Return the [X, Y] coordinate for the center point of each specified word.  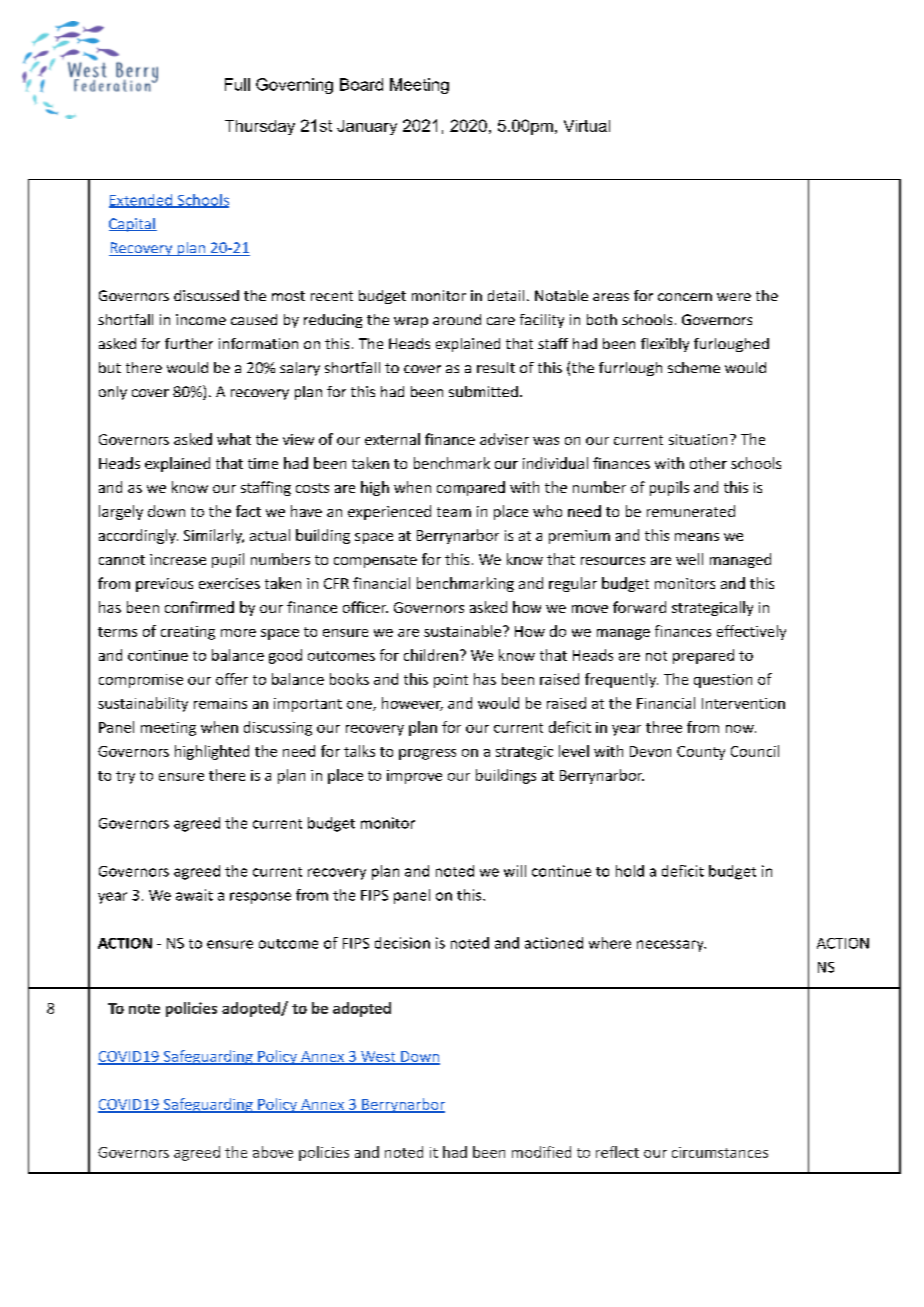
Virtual [587, 126]
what [234, 439]
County [701, 753]
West [378, 1057]
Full [237, 84]
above [273, 1152]
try [125, 777]
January [367, 127]
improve [414, 777]
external [392, 439]
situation [698, 439]
